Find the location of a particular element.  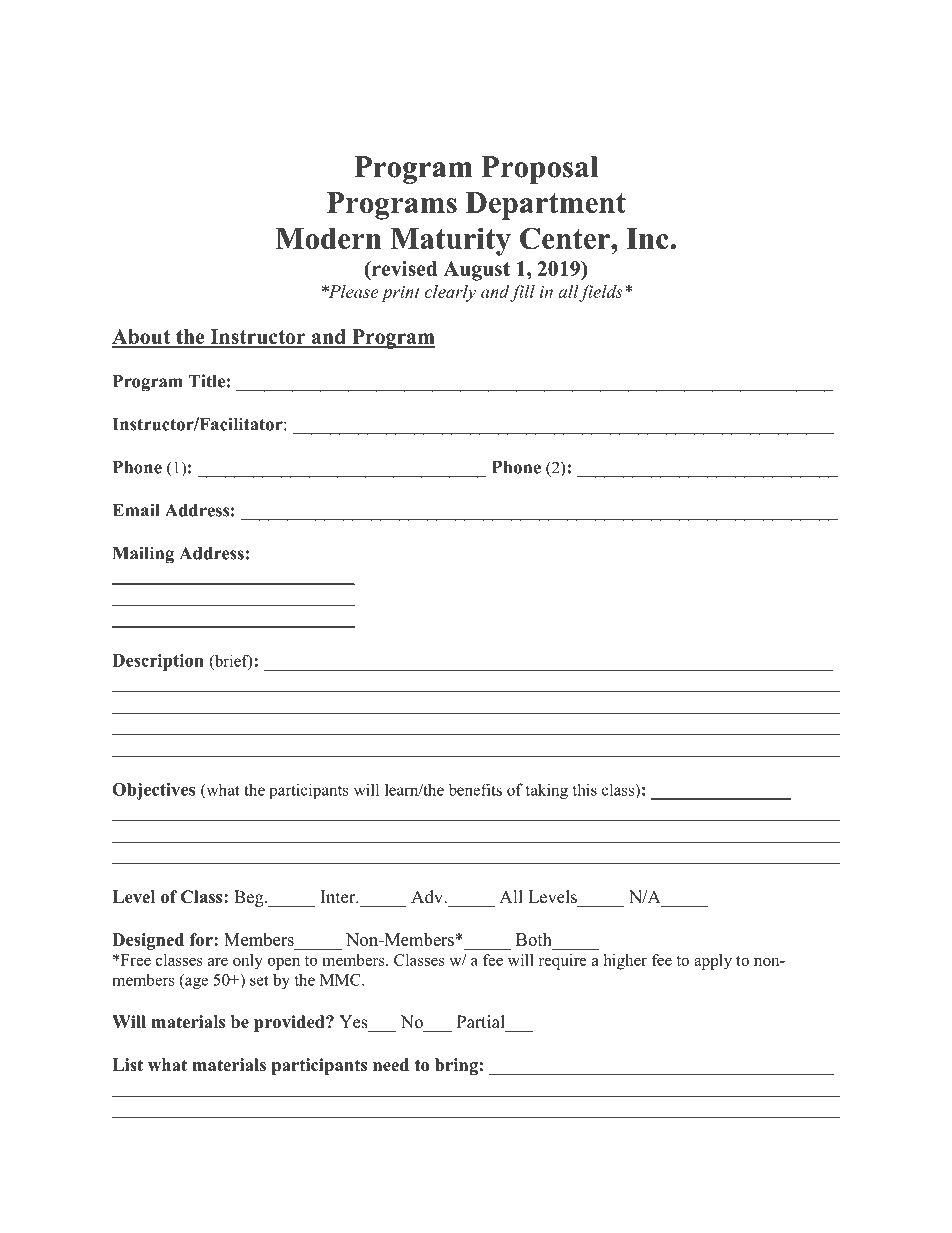

print is located at coordinates (400, 294).
